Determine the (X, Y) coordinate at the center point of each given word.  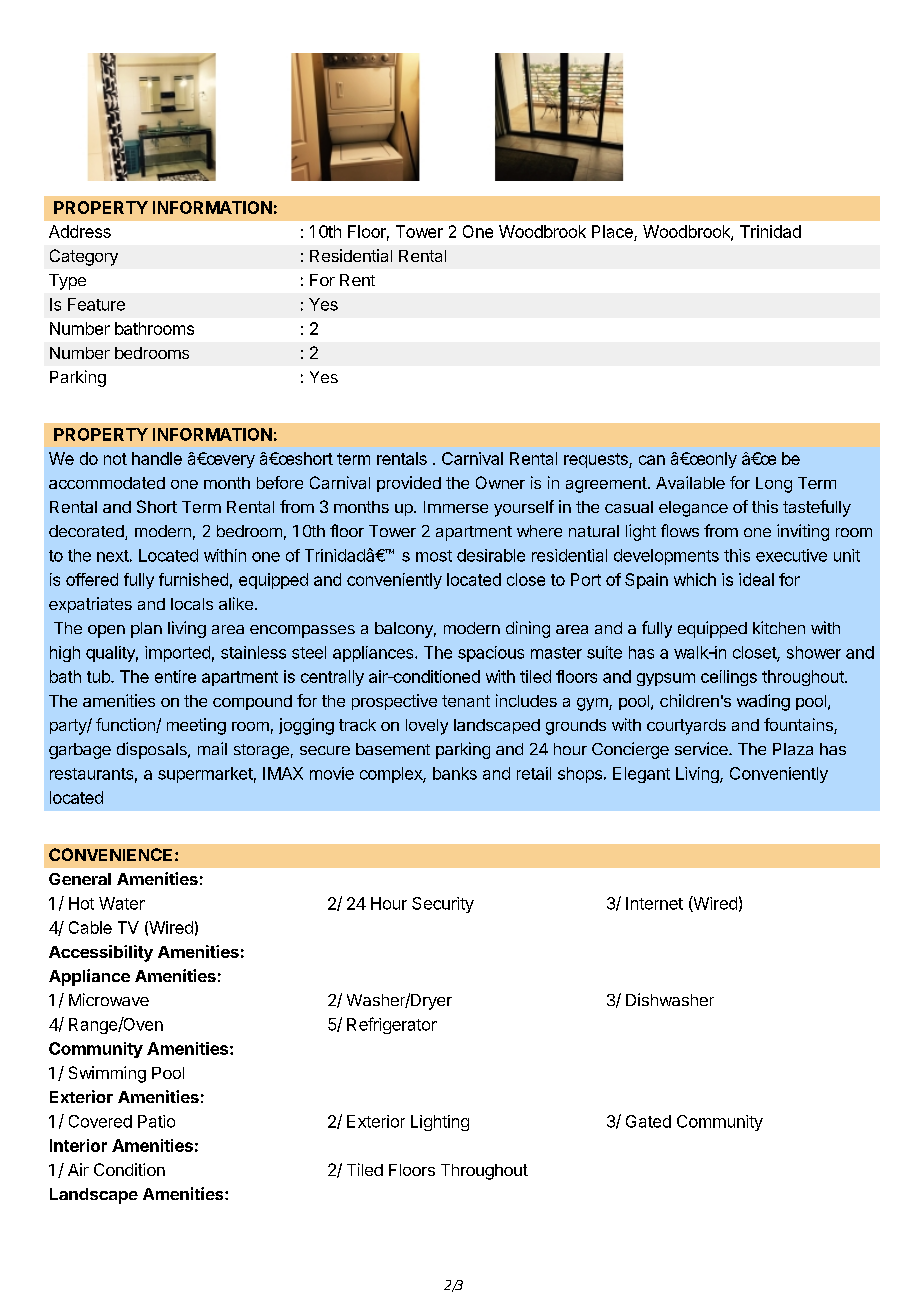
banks (455, 773)
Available (690, 482)
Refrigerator (392, 1025)
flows (680, 530)
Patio (156, 1121)
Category (84, 257)
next (113, 556)
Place (613, 233)
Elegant (641, 775)
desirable (491, 555)
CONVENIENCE (110, 854)
